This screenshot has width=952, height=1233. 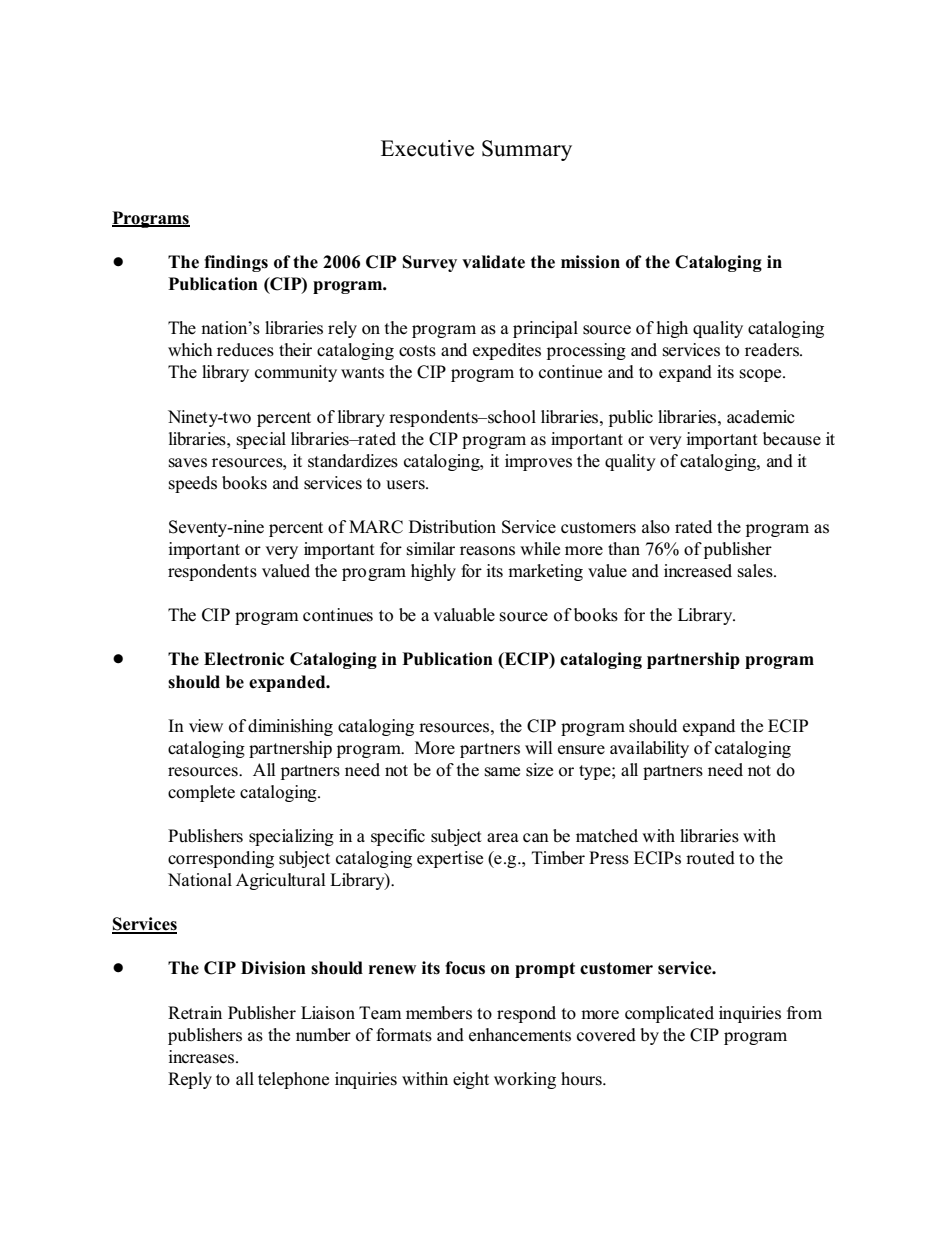 What do you see at coordinates (236, 263) in the screenshot?
I see `findings` at bounding box center [236, 263].
